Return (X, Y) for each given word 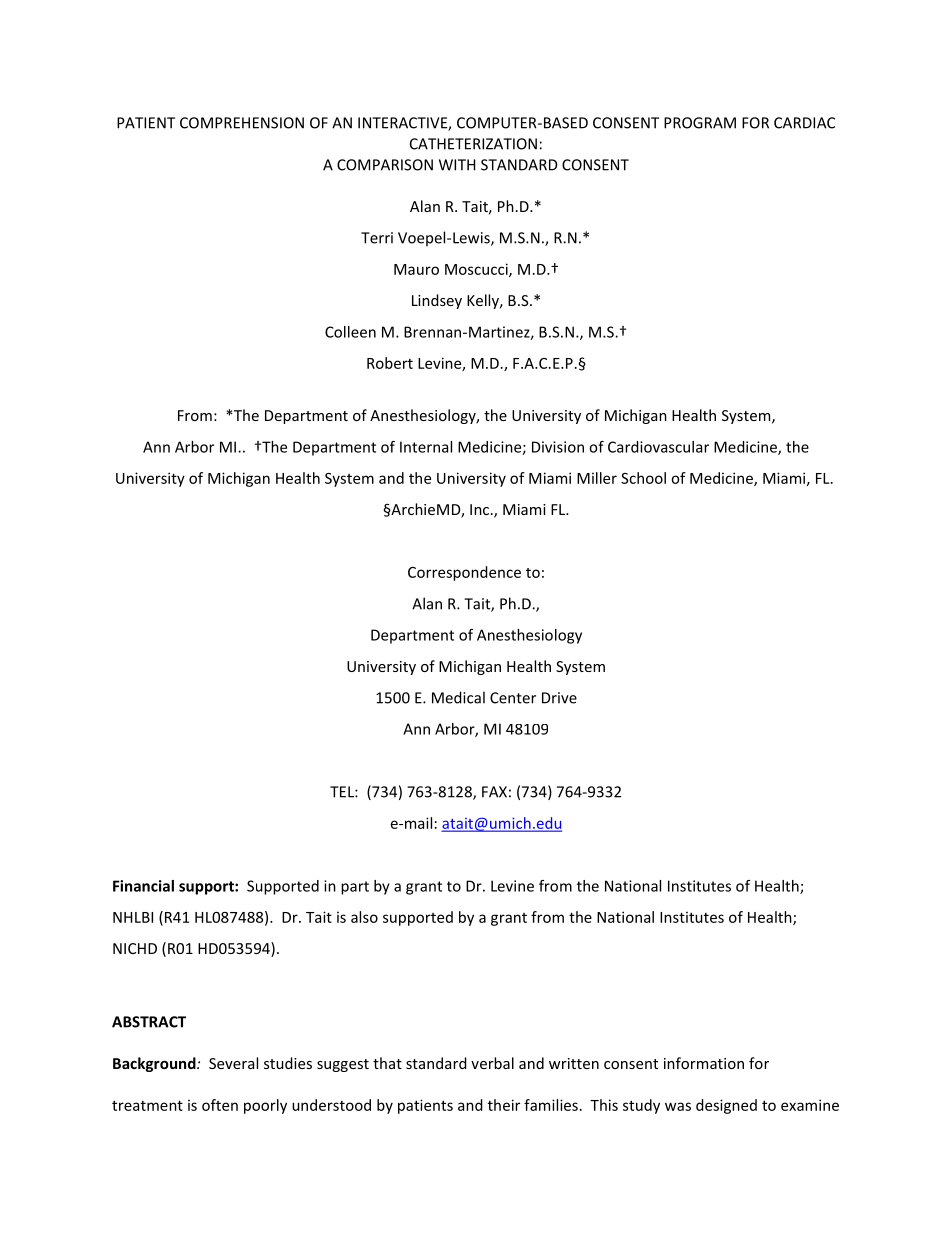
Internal (426, 447)
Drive (559, 698)
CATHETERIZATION (473, 144)
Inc (479, 509)
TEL (343, 792)
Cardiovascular (658, 447)
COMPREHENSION (242, 123)
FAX (494, 792)
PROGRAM (700, 123)
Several (233, 1063)
